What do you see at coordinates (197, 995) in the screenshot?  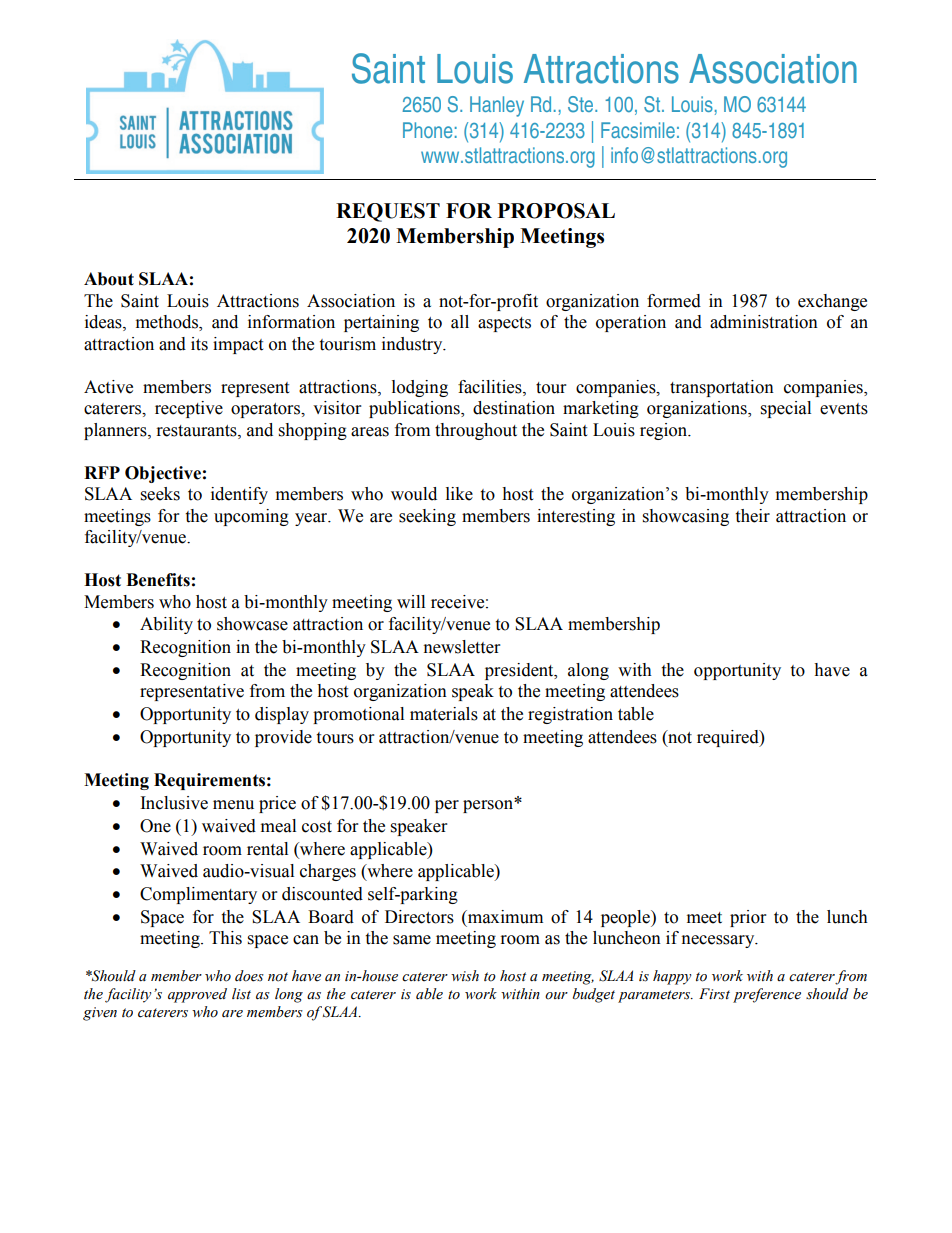 I see `approved` at bounding box center [197, 995].
